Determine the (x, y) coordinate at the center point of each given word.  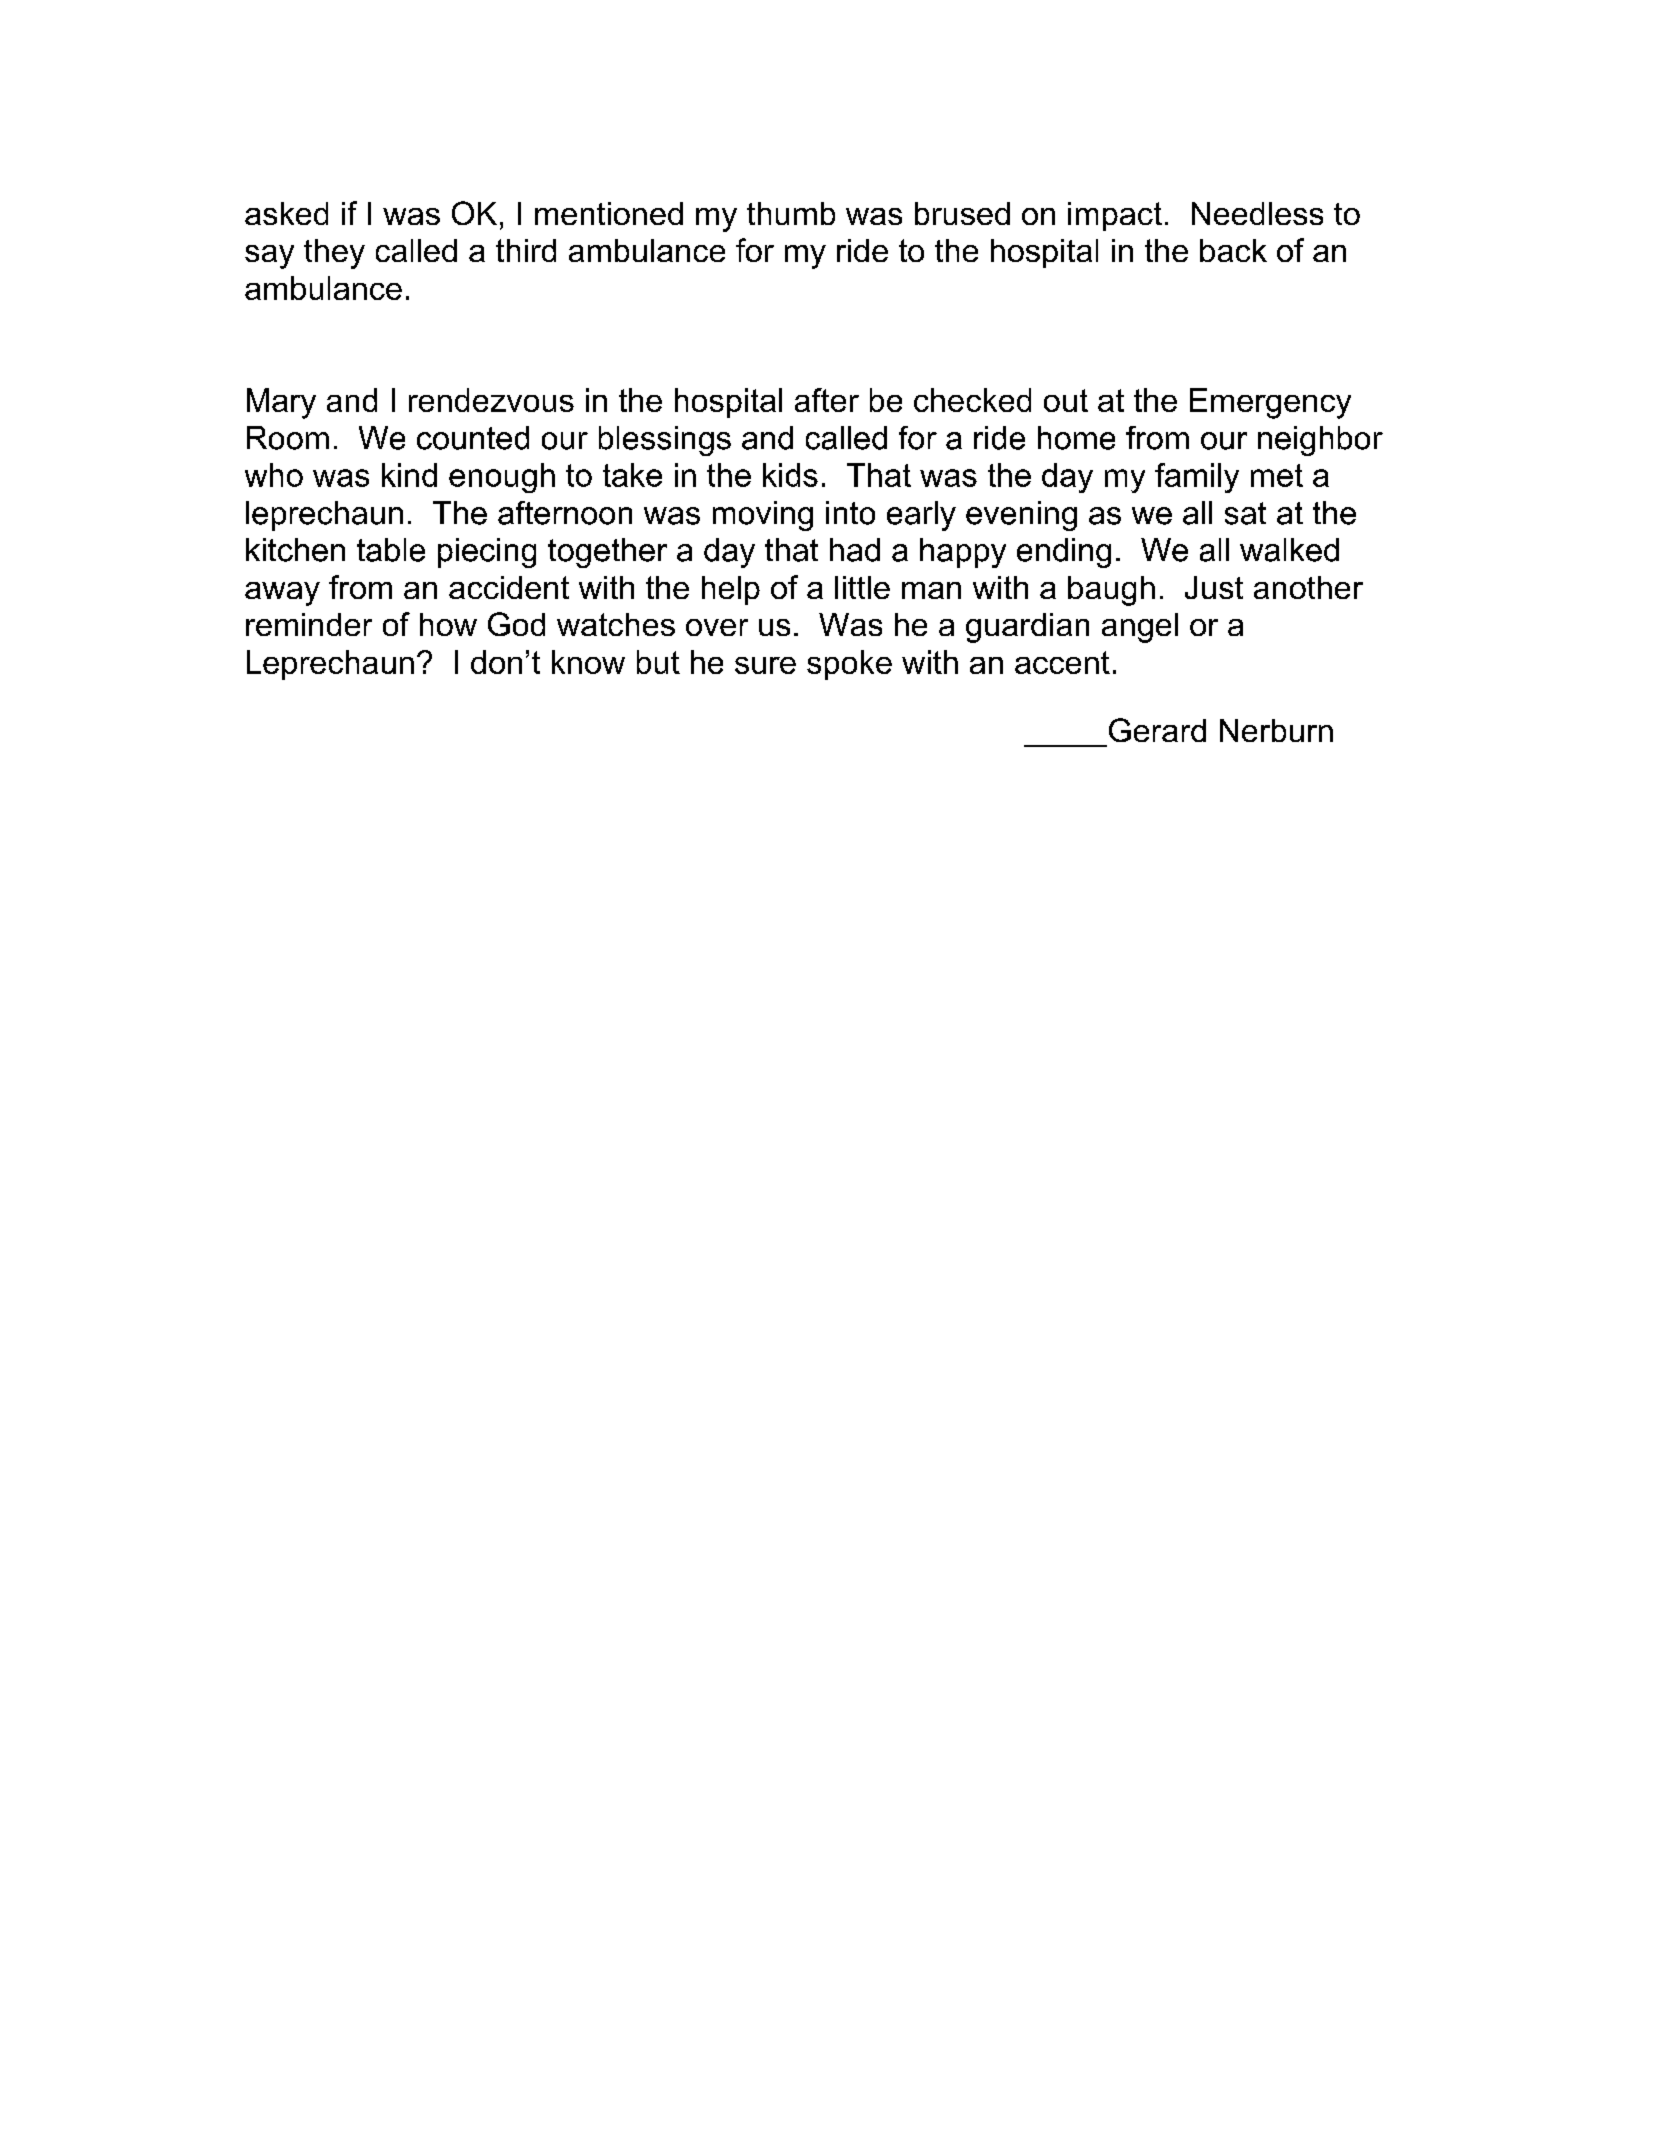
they (334, 254)
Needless (1257, 213)
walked (1289, 550)
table (391, 550)
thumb (791, 213)
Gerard (1157, 730)
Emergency (1270, 403)
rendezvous (491, 400)
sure (765, 665)
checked (972, 400)
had (855, 550)
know (588, 662)
